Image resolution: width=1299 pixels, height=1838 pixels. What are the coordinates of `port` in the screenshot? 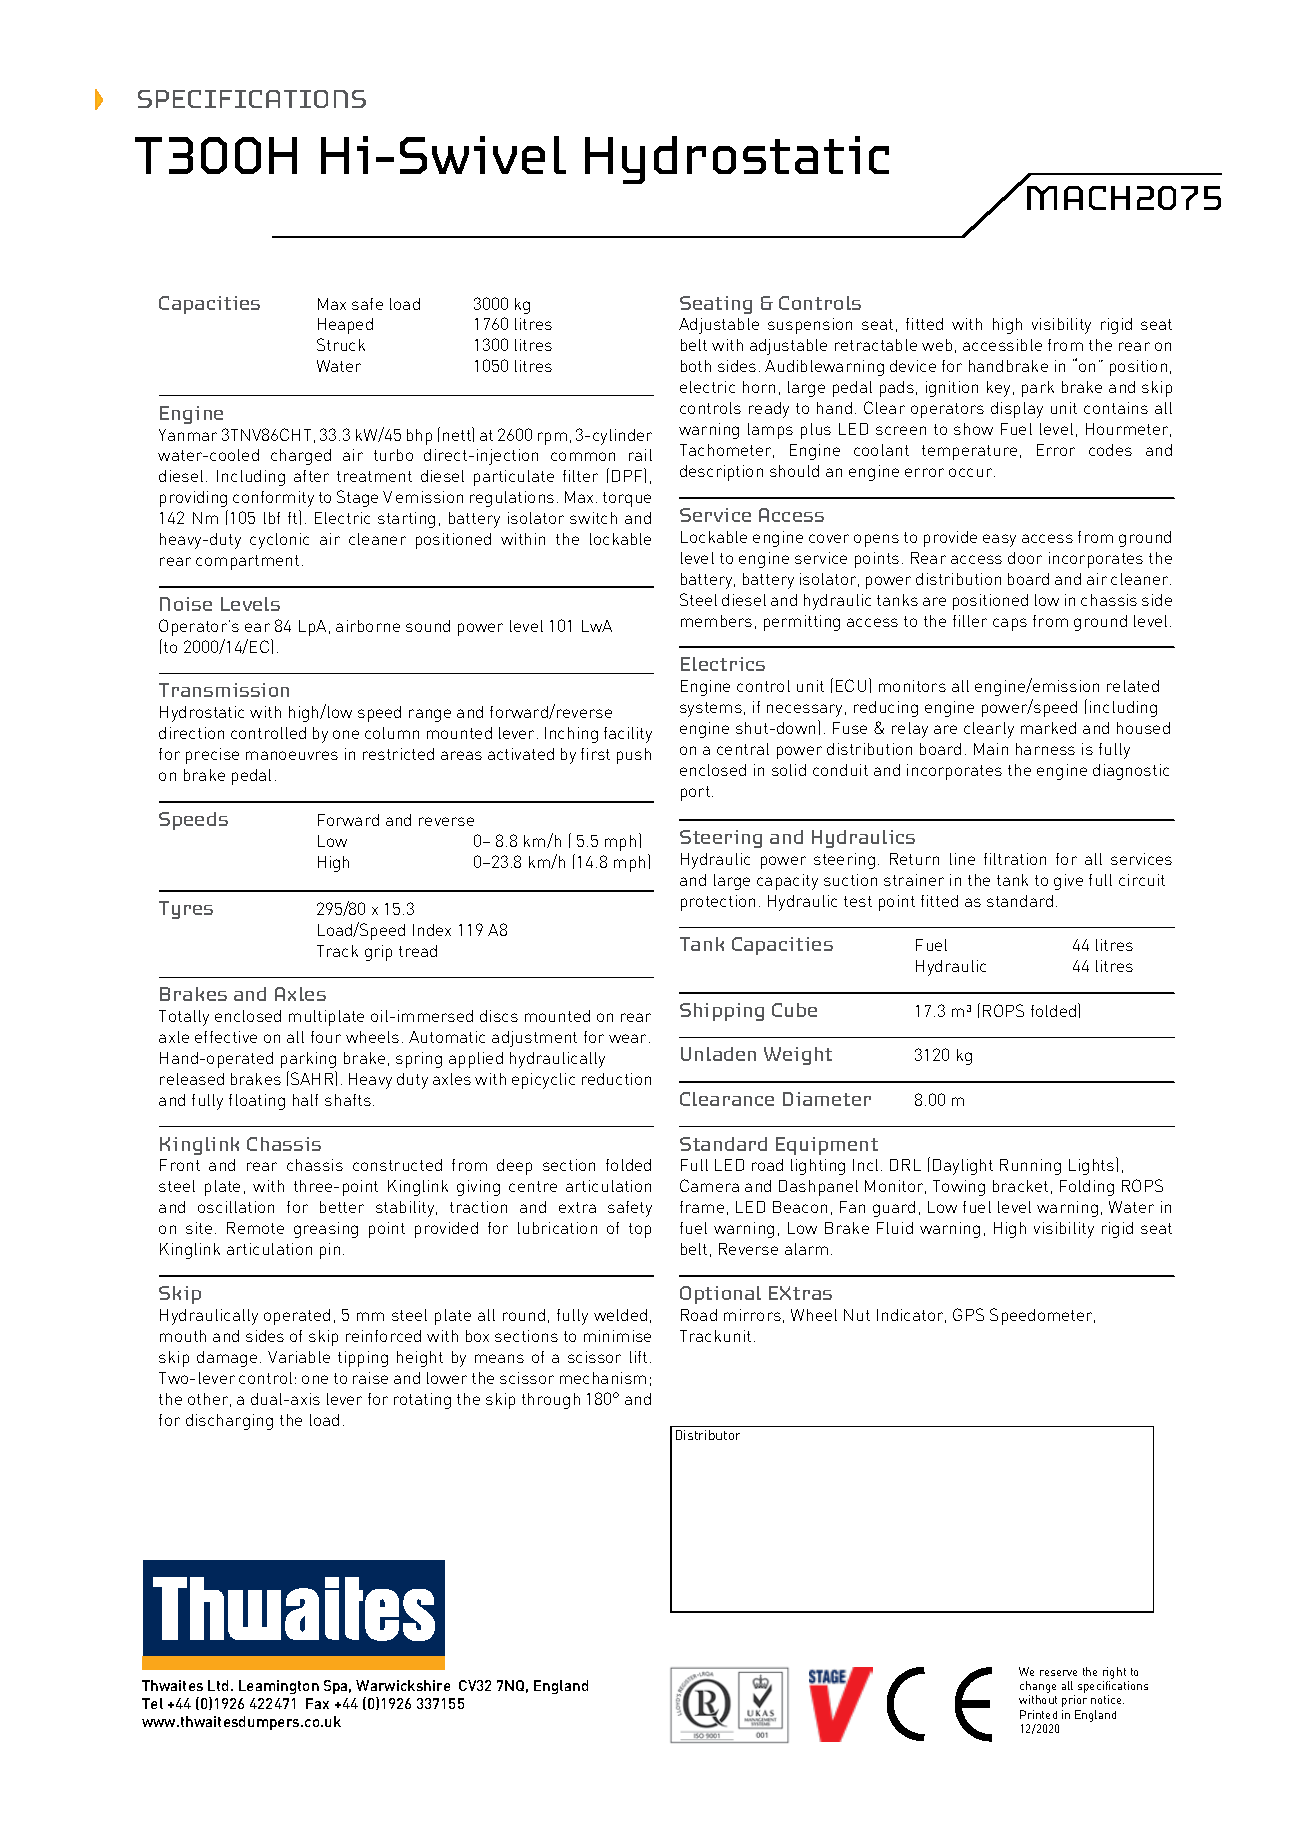 It's located at (695, 793).
